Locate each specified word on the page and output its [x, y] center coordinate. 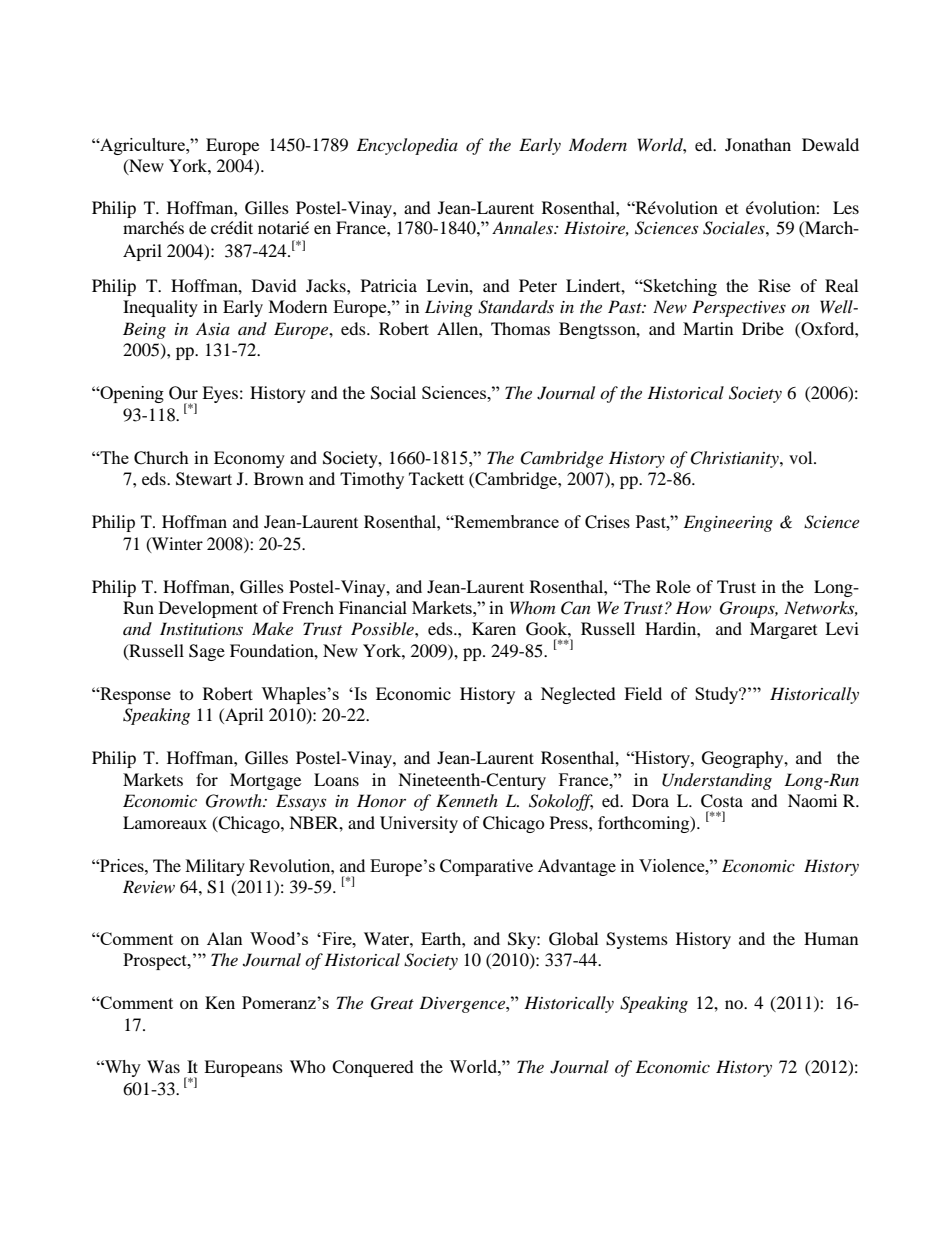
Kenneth [467, 800]
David [274, 285]
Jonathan [758, 144]
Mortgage [265, 781]
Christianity [735, 459]
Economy [249, 459]
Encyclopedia [407, 146]
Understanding [717, 781]
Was [163, 1066]
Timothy [372, 480]
